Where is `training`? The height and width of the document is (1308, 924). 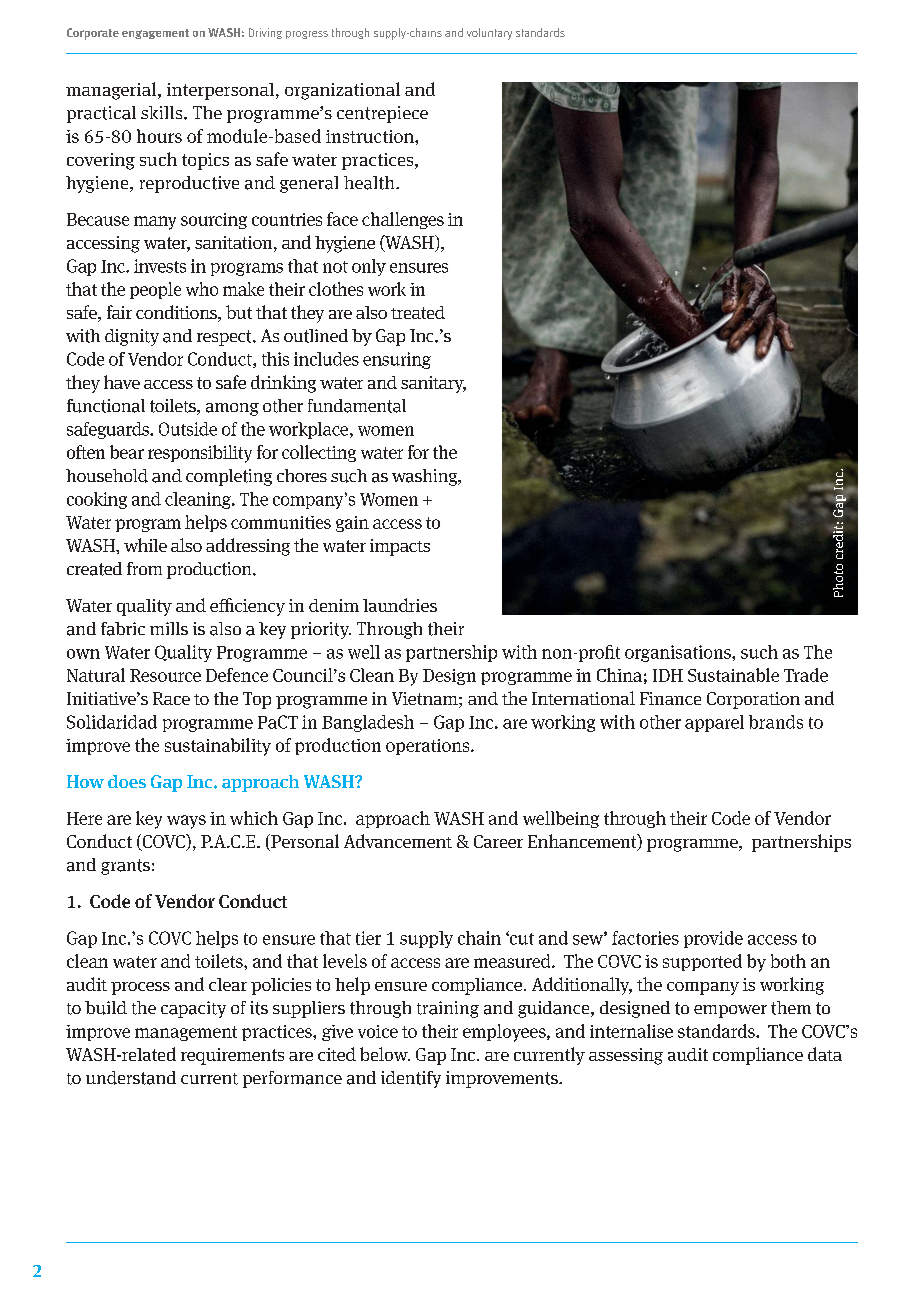 training is located at coordinates (448, 1009).
